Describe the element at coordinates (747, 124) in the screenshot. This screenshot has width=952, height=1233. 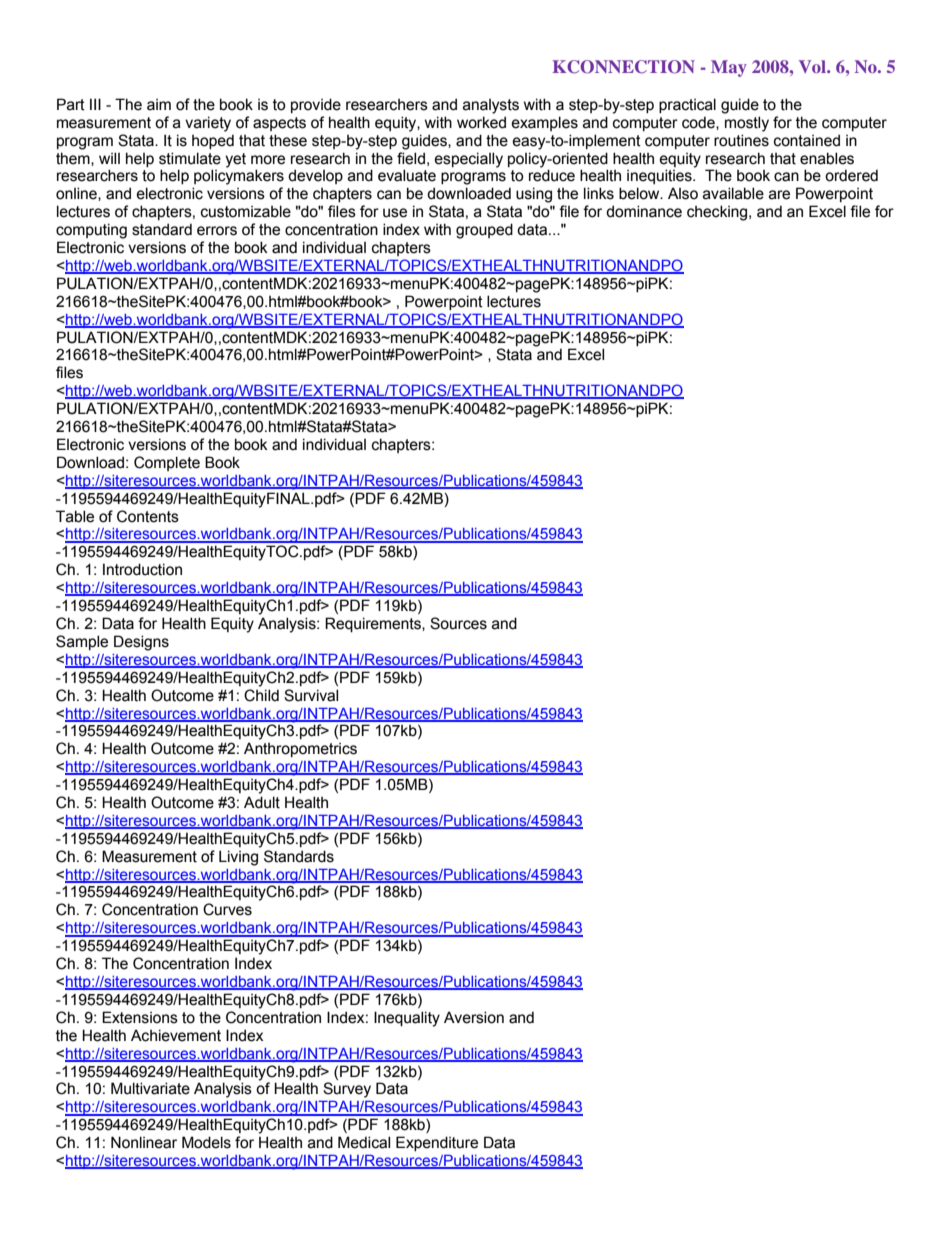
I see `mostly` at that location.
